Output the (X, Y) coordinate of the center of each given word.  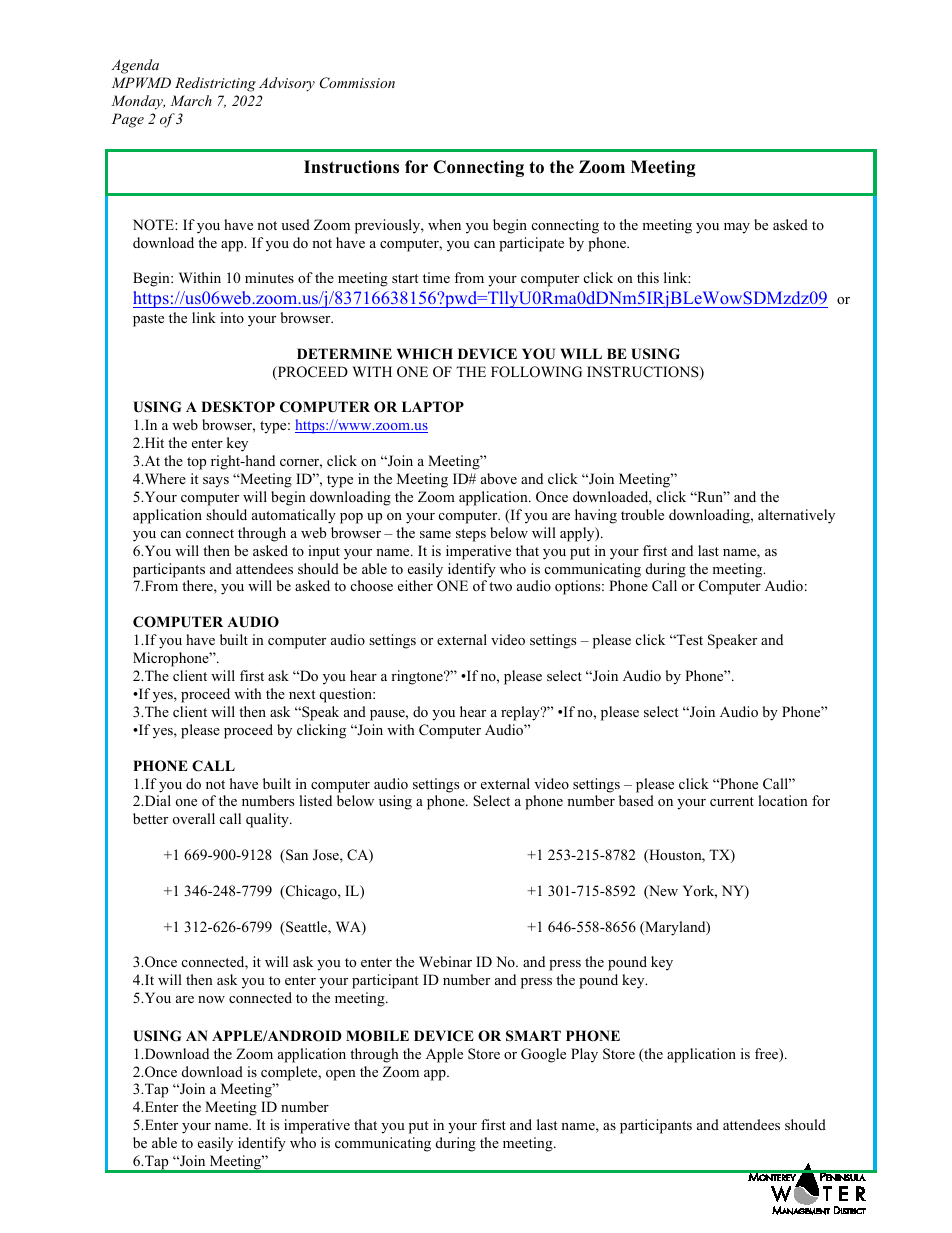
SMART (533, 1036)
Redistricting (215, 84)
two (500, 586)
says (216, 482)
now (211, 999)
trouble (642, 514)
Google (543, 1055)
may (737, 228)
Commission (357, 83)
